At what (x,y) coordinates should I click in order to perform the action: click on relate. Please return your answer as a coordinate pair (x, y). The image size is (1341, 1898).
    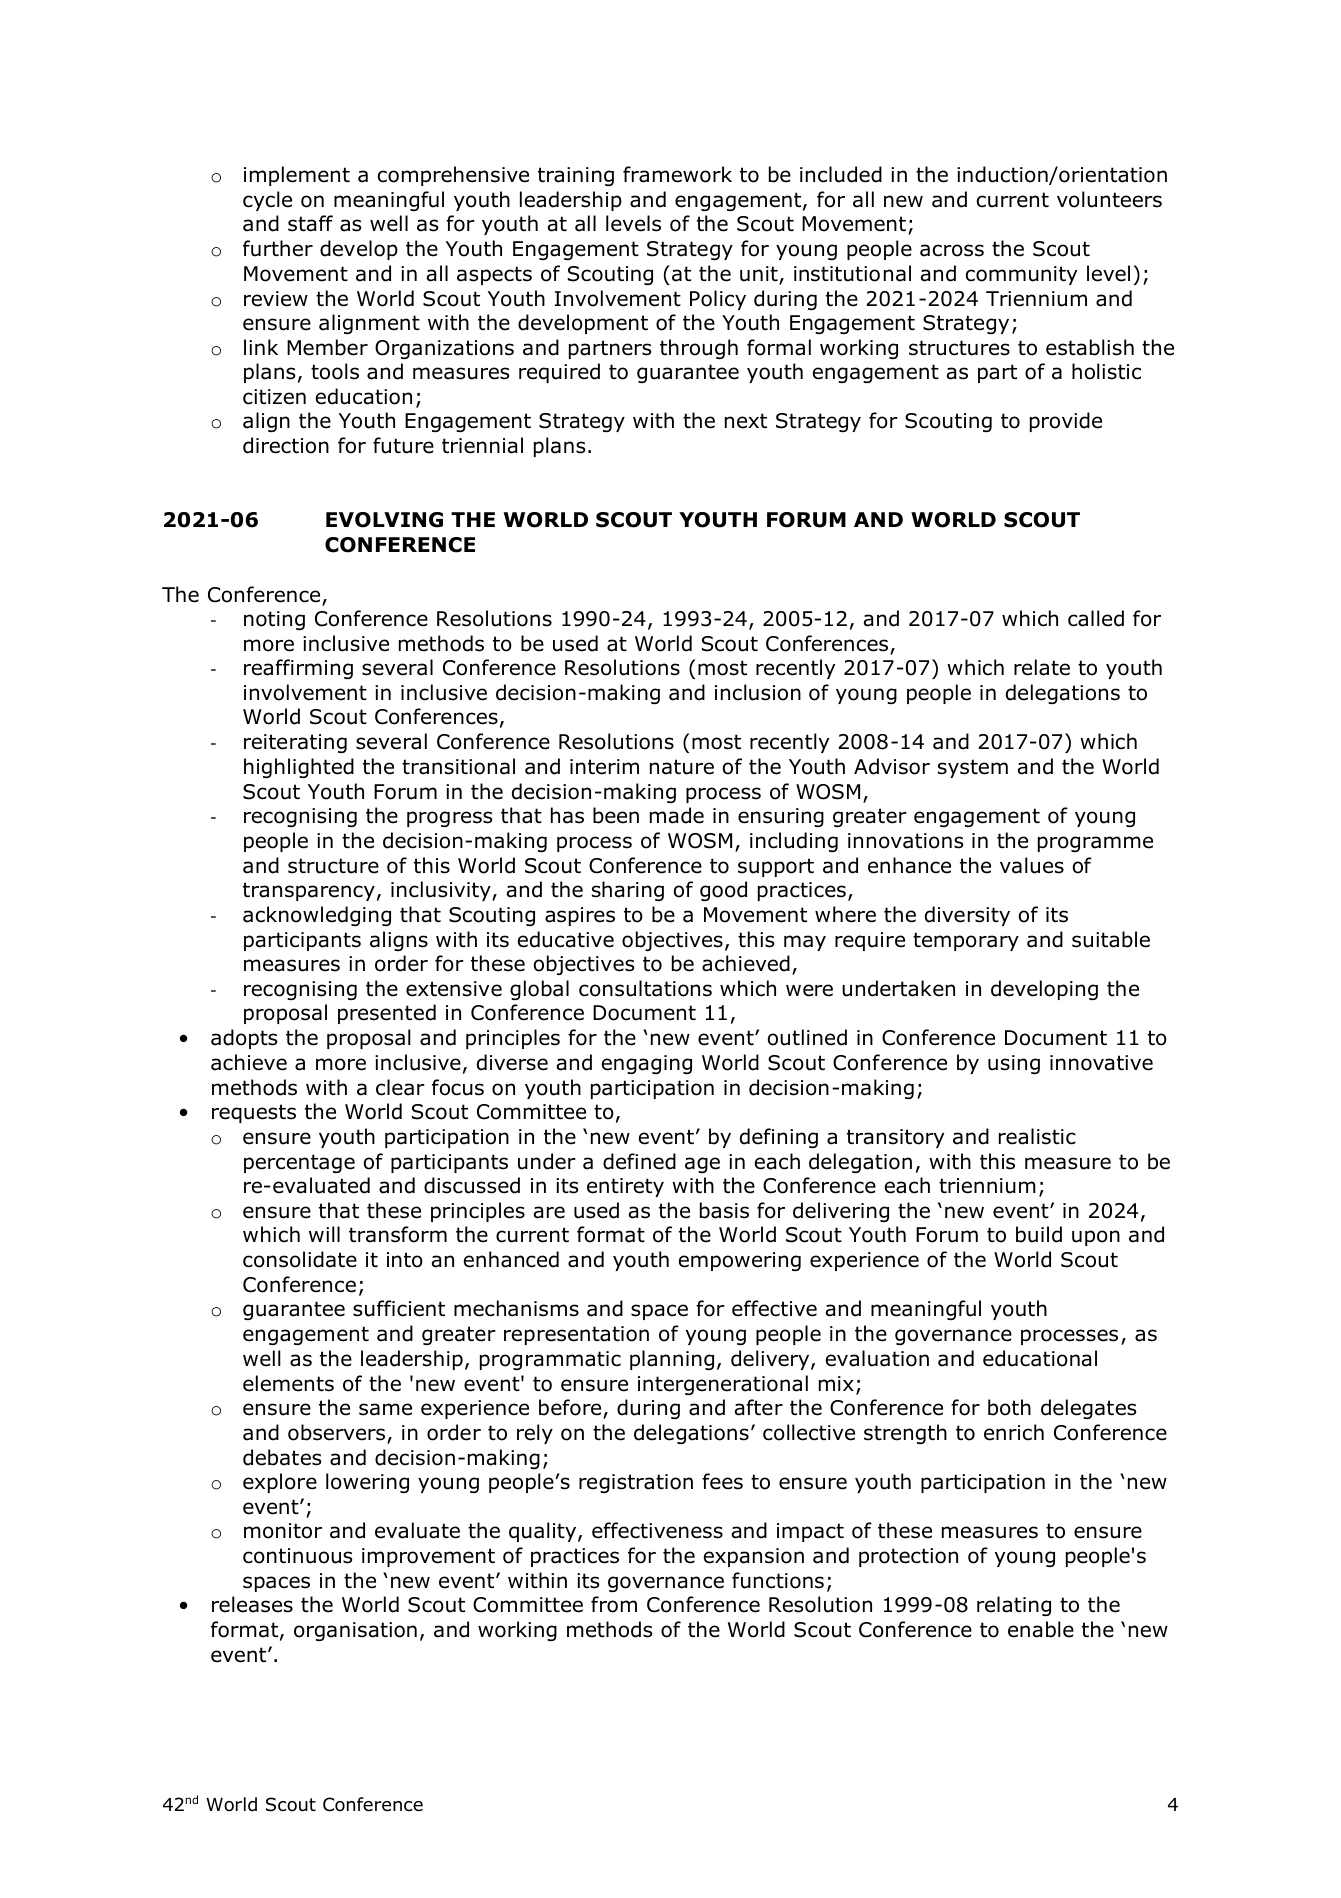
    Looking at the image, I should click on (1042, 667).
